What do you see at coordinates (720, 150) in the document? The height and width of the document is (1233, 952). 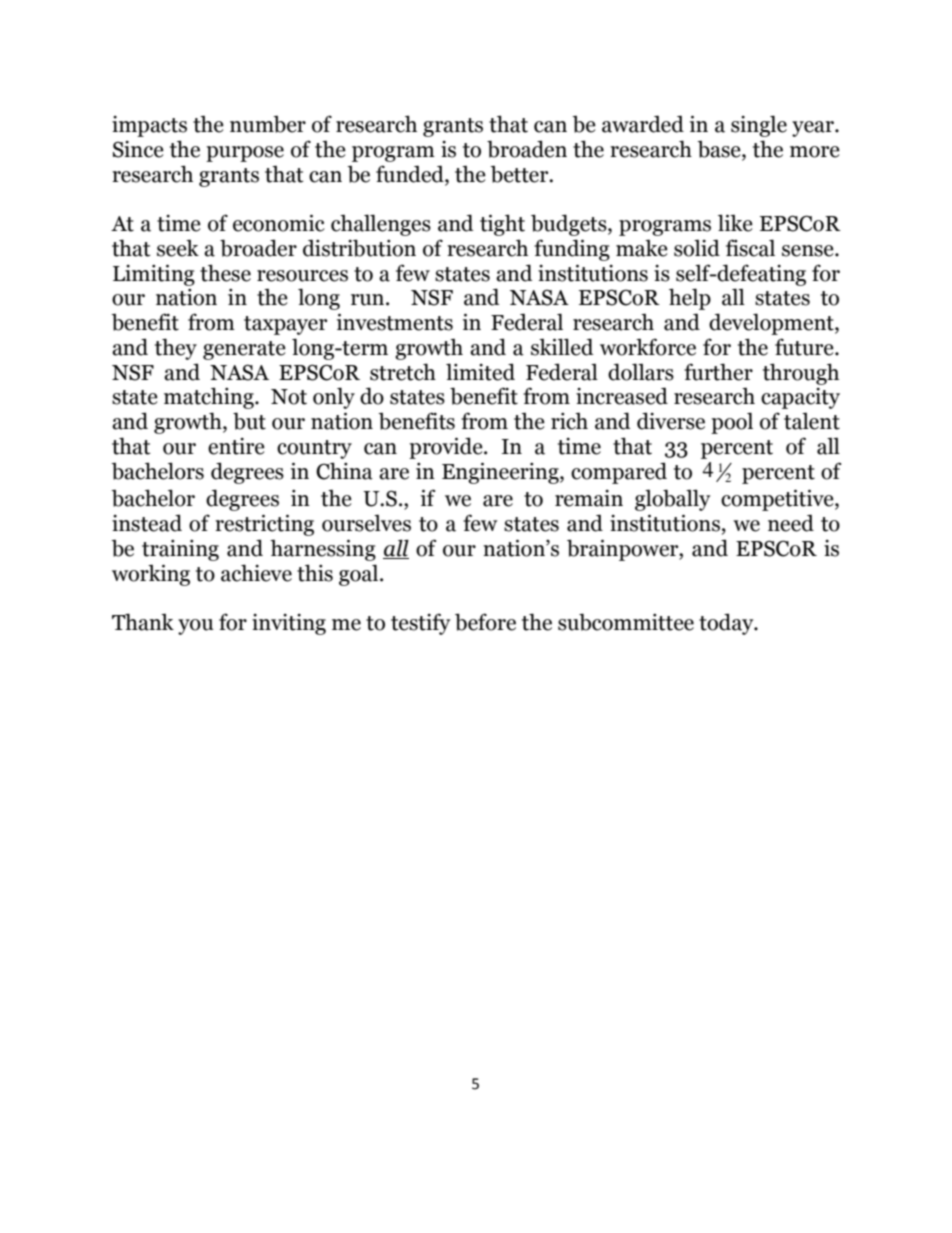 I see `base` at bounding box center [720, 150].
